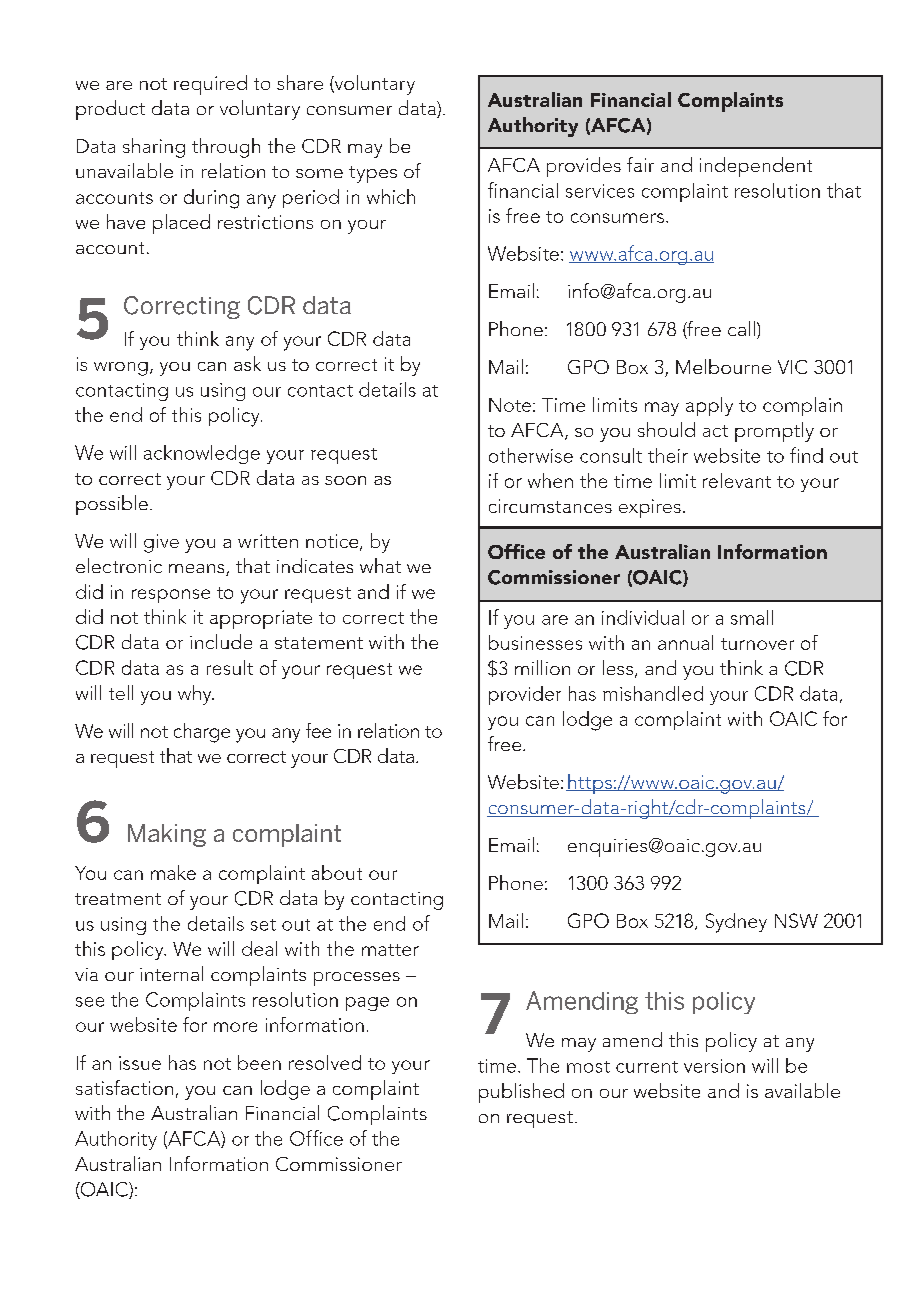 The height and width of the document is (1311, 924). What do you see at coordinates (521, 1093) in the document?
I see `published` at bounding box center [521, 1093].
